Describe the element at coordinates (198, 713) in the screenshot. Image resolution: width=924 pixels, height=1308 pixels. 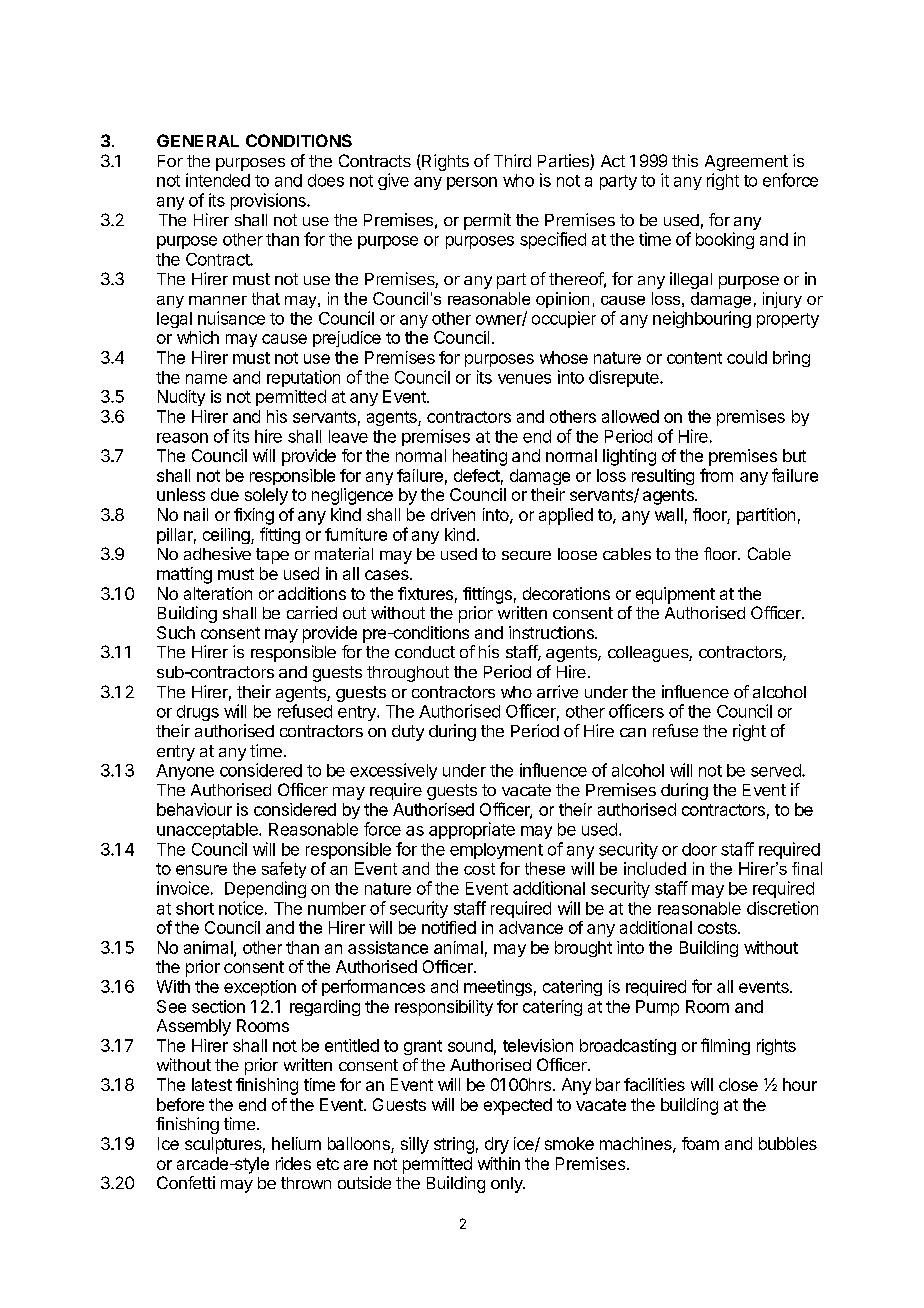
I see `drugs` at that location.
